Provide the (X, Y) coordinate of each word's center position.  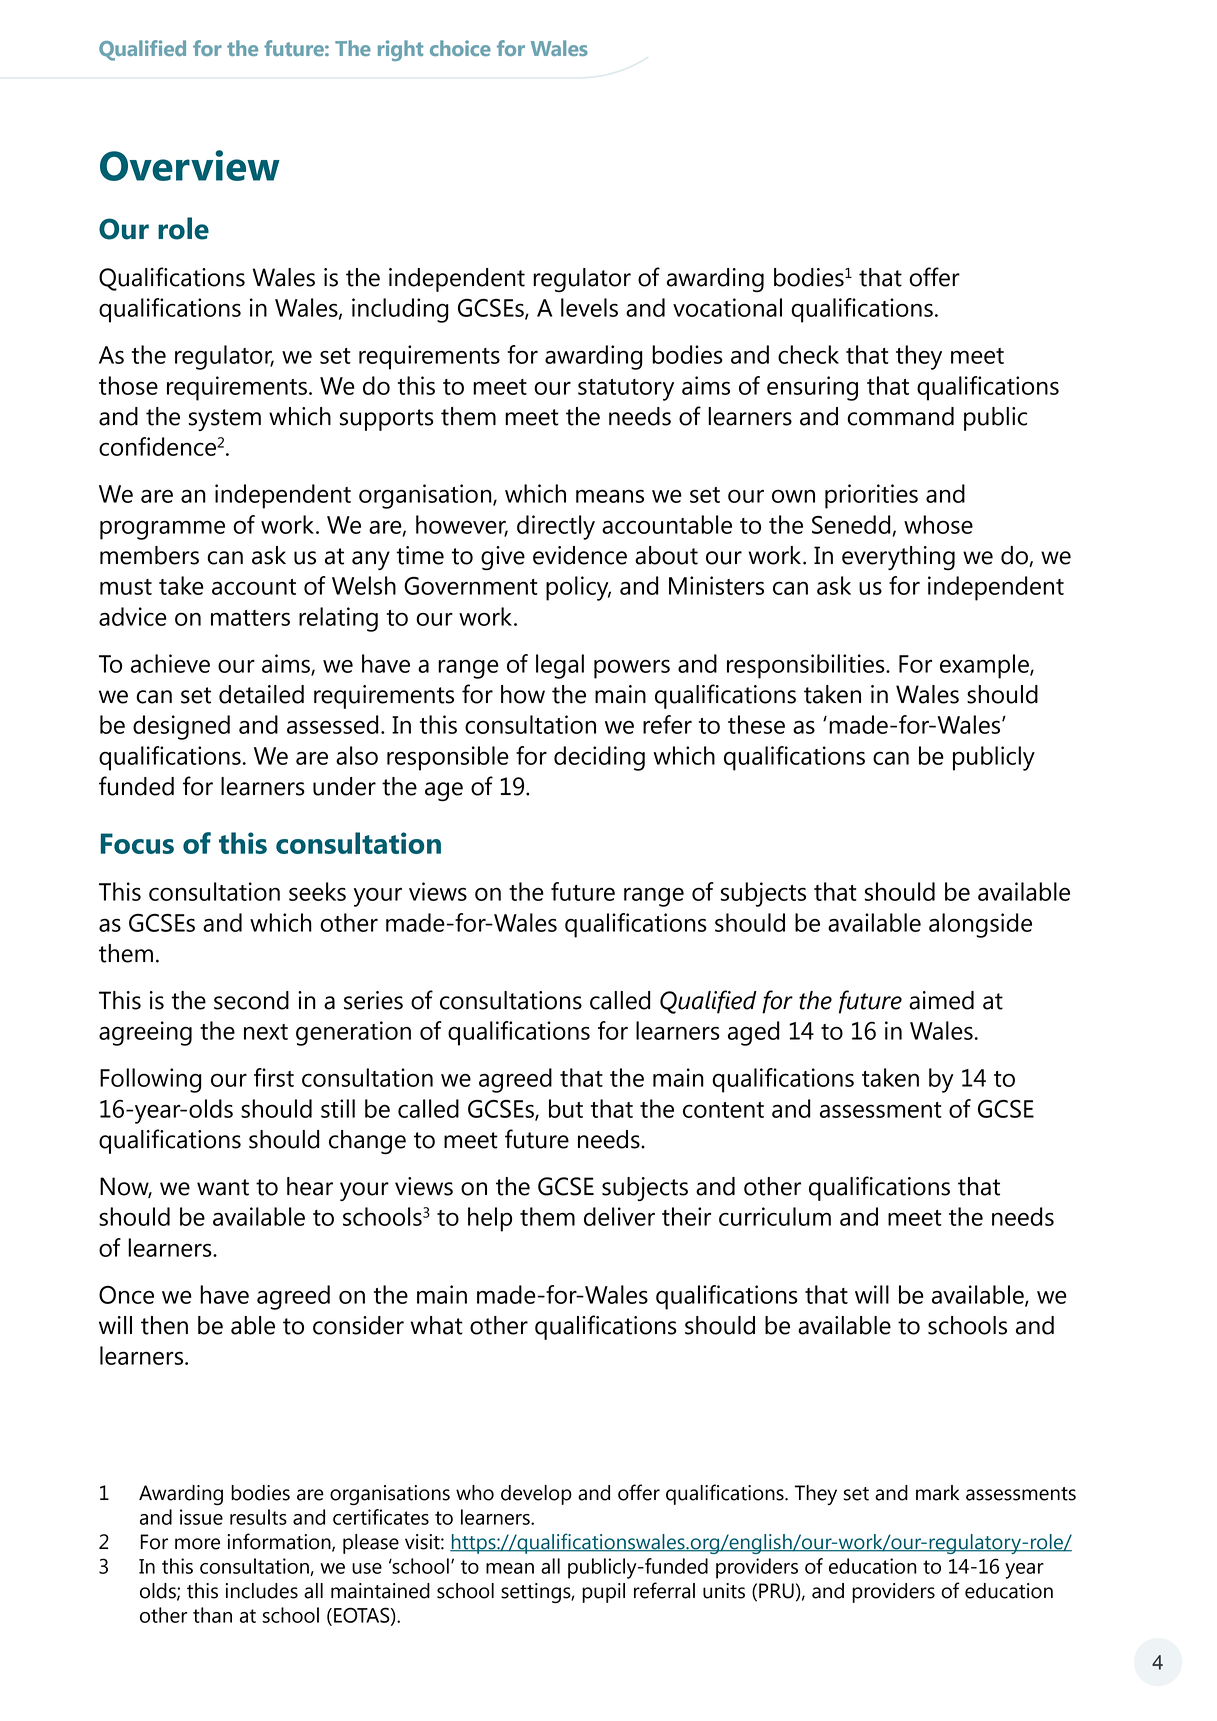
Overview (190, 165)
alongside (980, 925)
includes (261, 1591)
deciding (599, 758)
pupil (603, 1593)
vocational (727, 307)
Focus (137, 843)
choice (460, 48)
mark (938, 1493)
